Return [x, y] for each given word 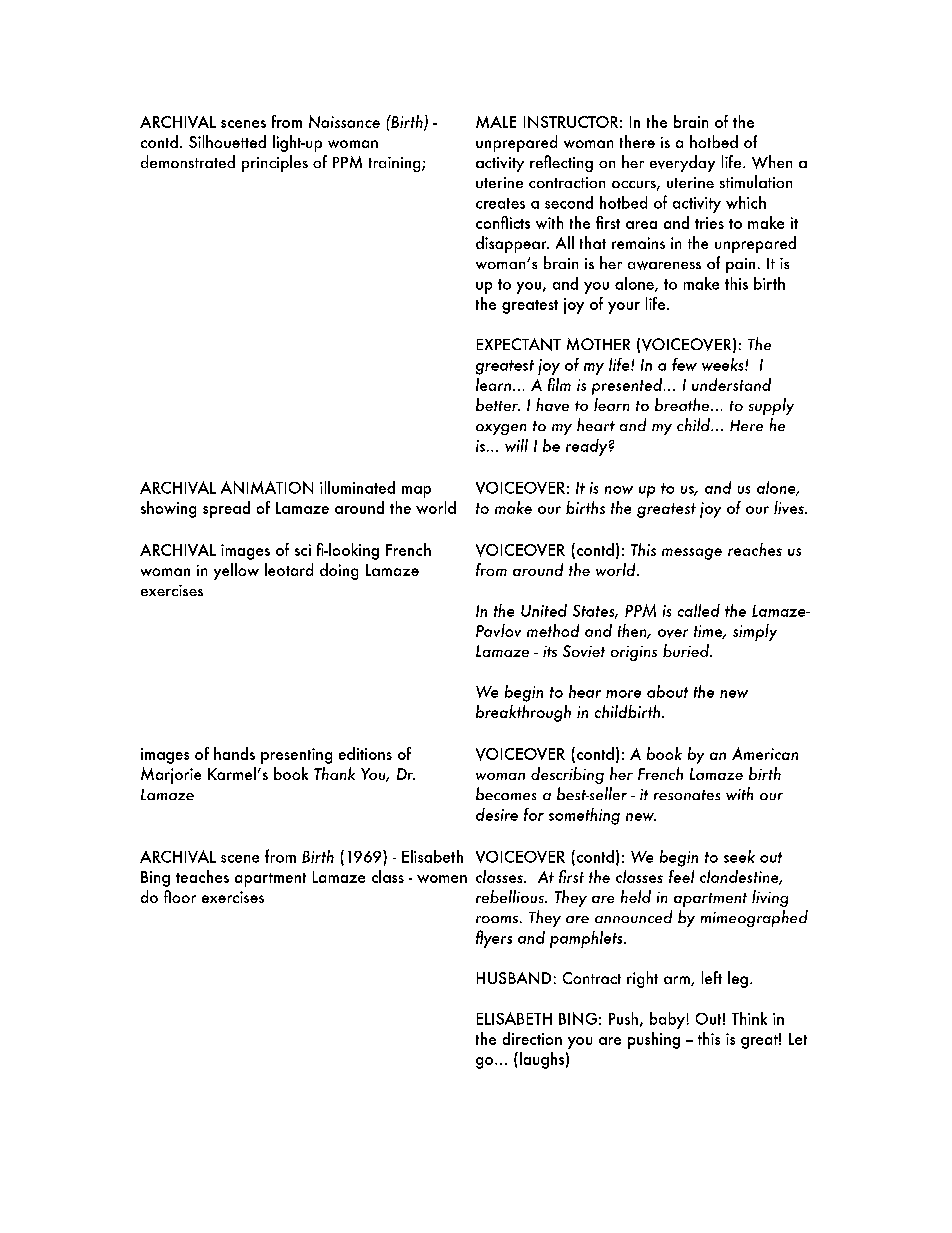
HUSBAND [514, 978]
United [544, 610]
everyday [682, 163]
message [692, 554]
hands [234, 753]
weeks [724, 364]
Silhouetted [227, 141]
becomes [506, 793]
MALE [496, 122]
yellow [236, 571]
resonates [687, 795]
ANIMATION [267, 487]
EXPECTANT [519, 344]
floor [180, 896]
